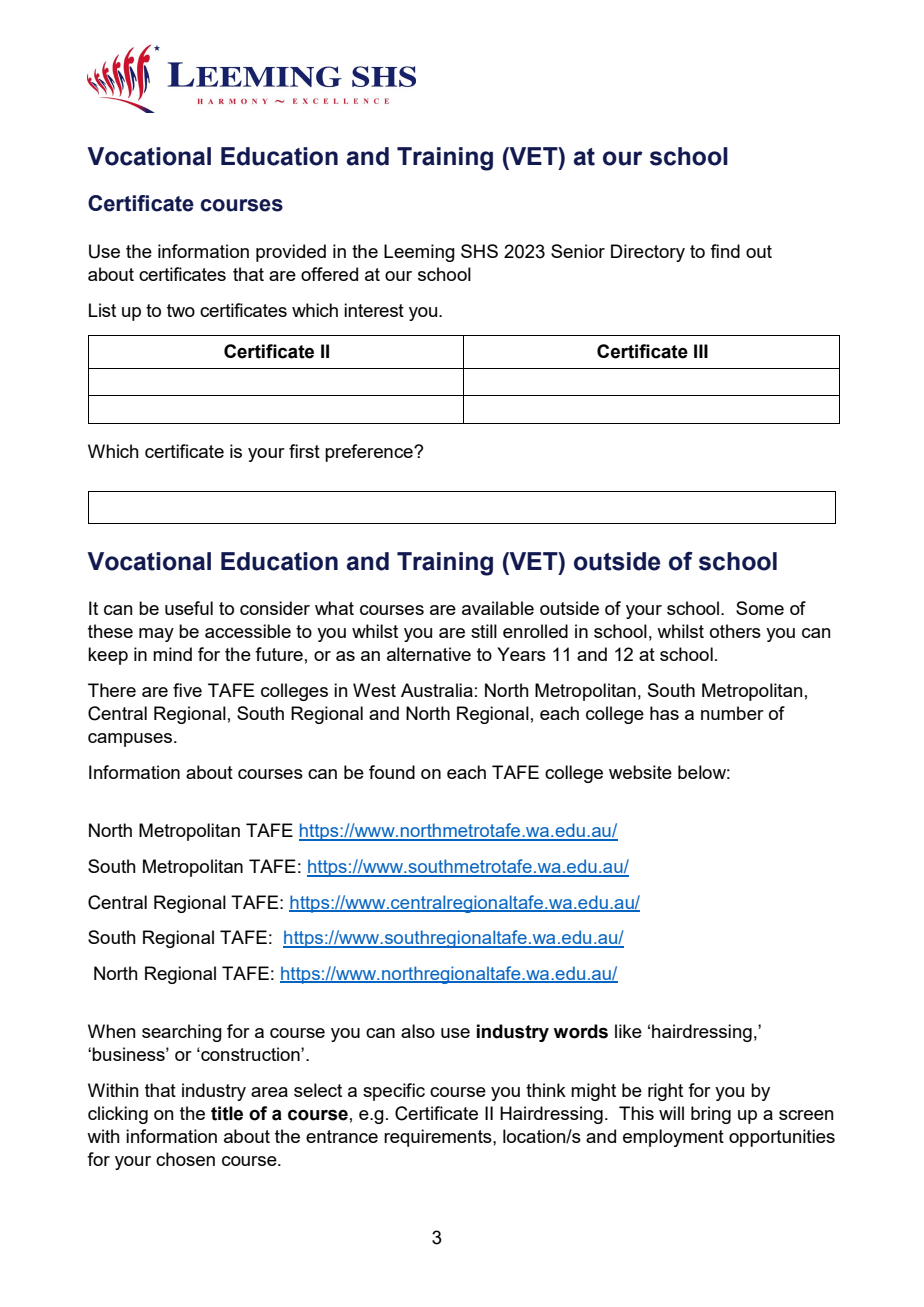 The width and height of the screenshot is (924, 1307). Describe the element at coordinates (187, 690) in the screenshot. I see `five` at that location.
